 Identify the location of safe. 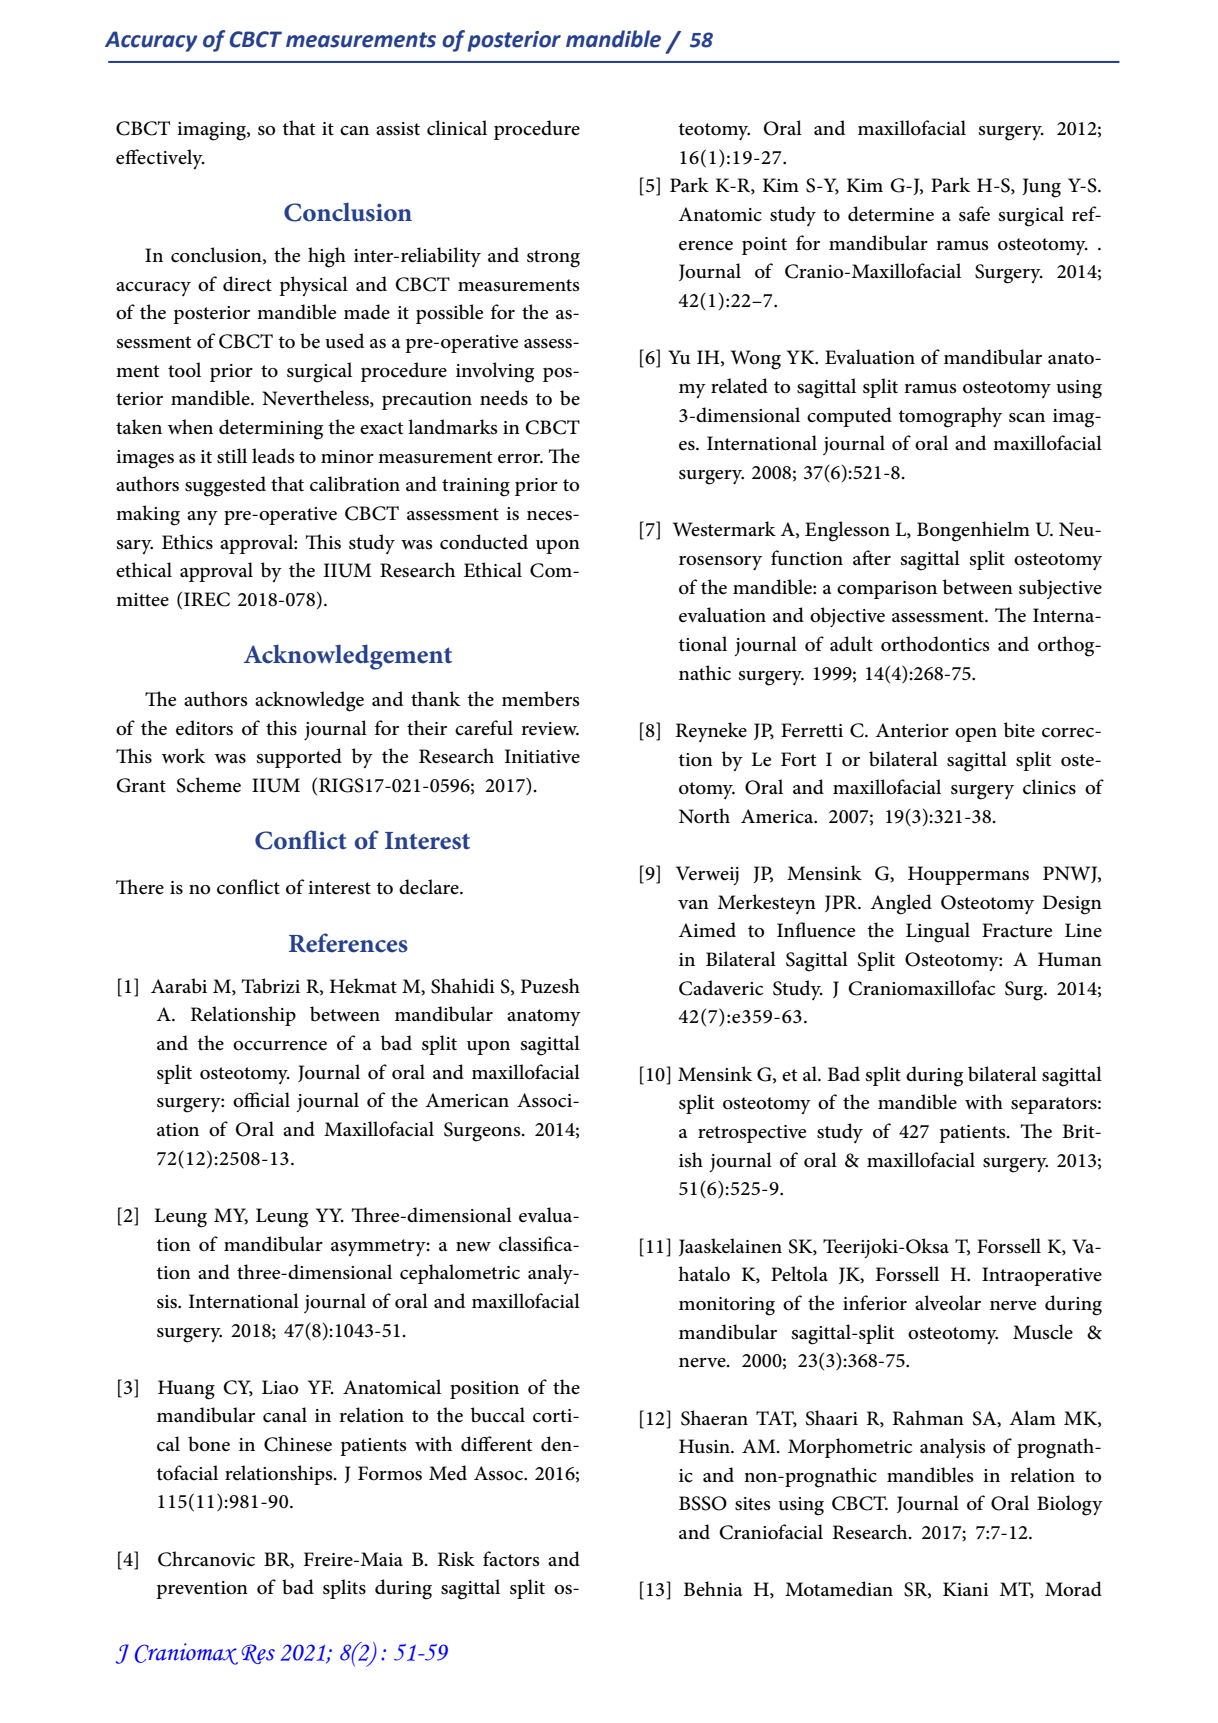
(974, 214).
